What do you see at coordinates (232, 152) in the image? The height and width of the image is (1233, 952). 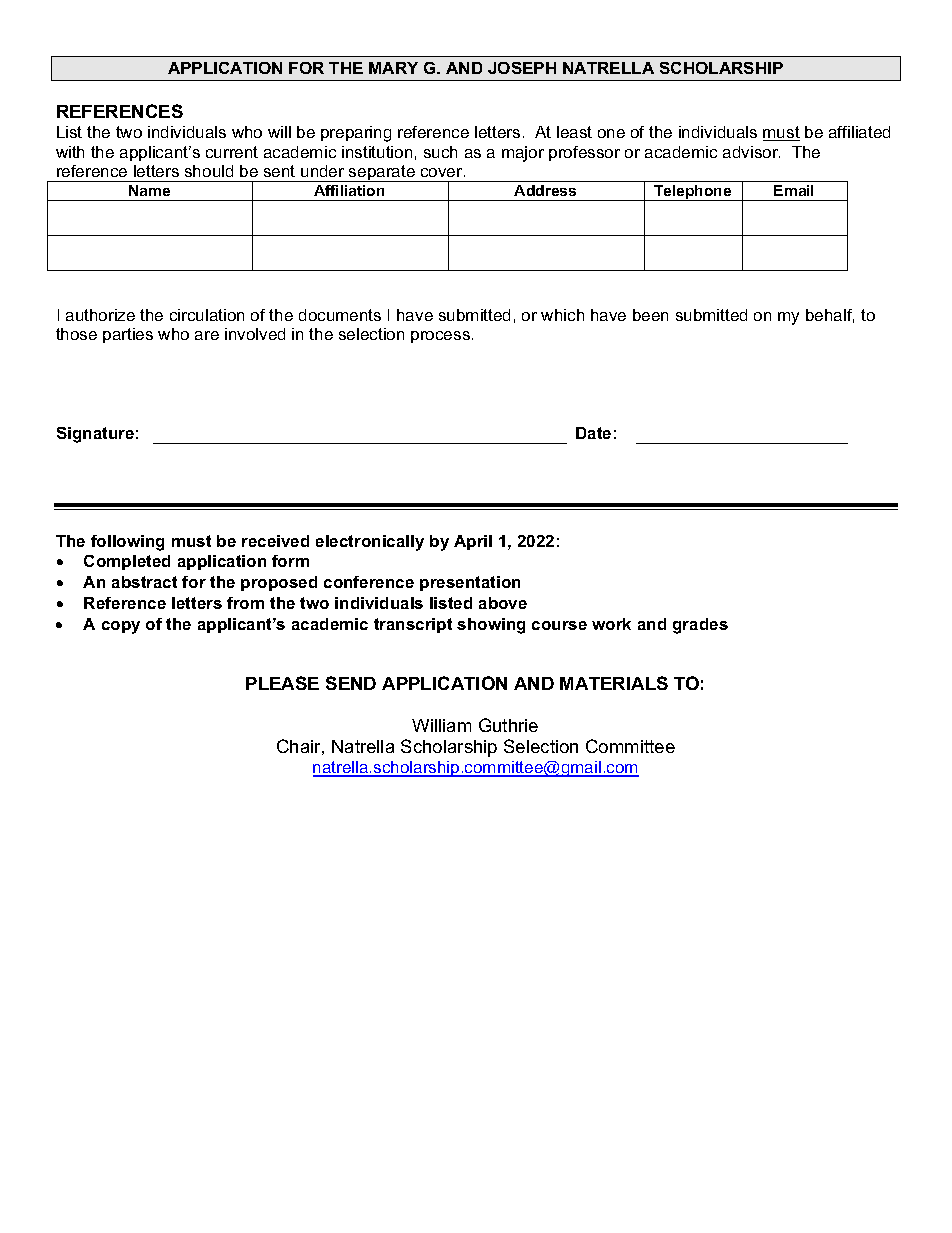 I see `current` at bounding box center [232, 152].
